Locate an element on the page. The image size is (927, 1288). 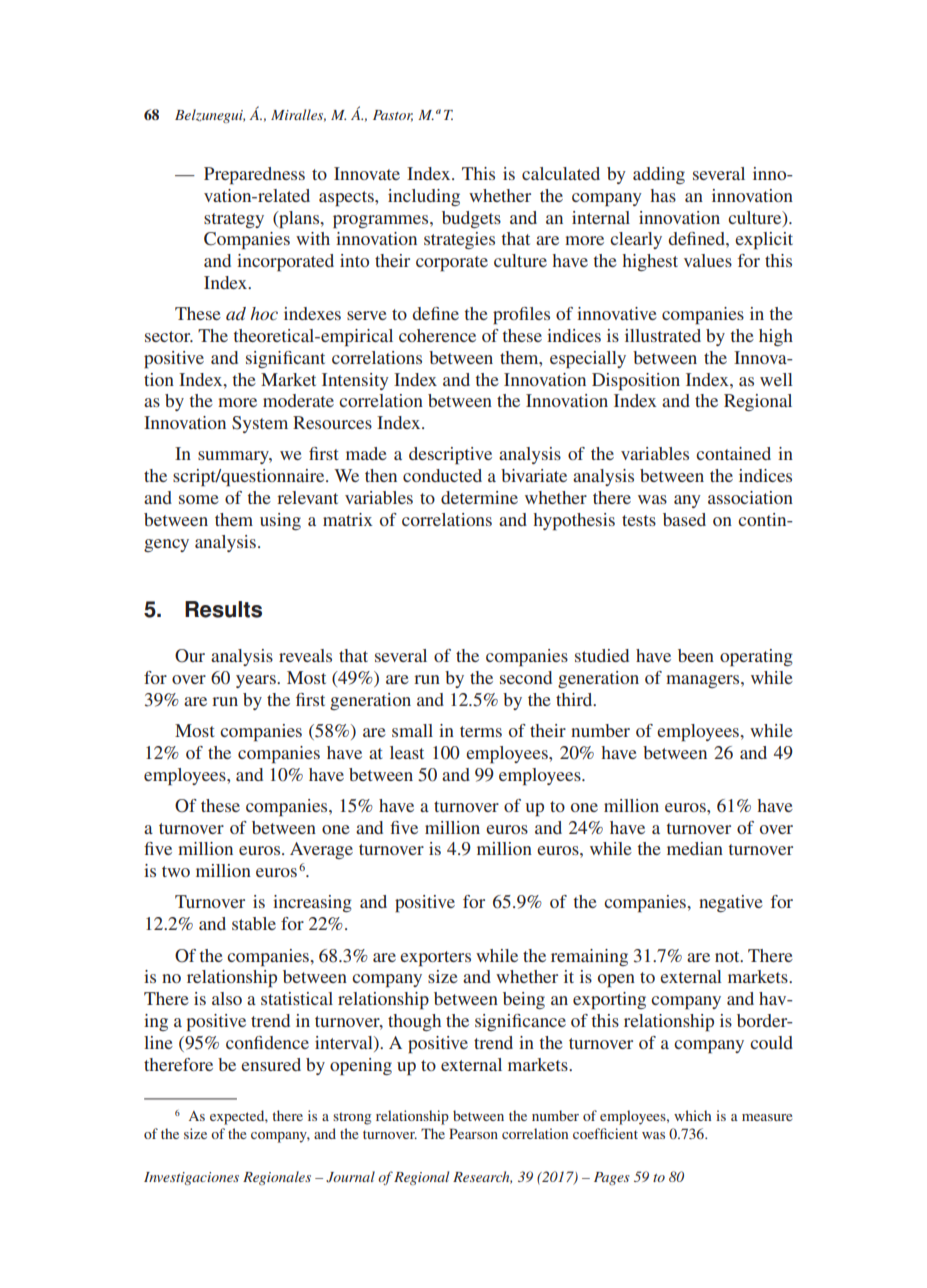
been is located at coordinates (696, 655).
